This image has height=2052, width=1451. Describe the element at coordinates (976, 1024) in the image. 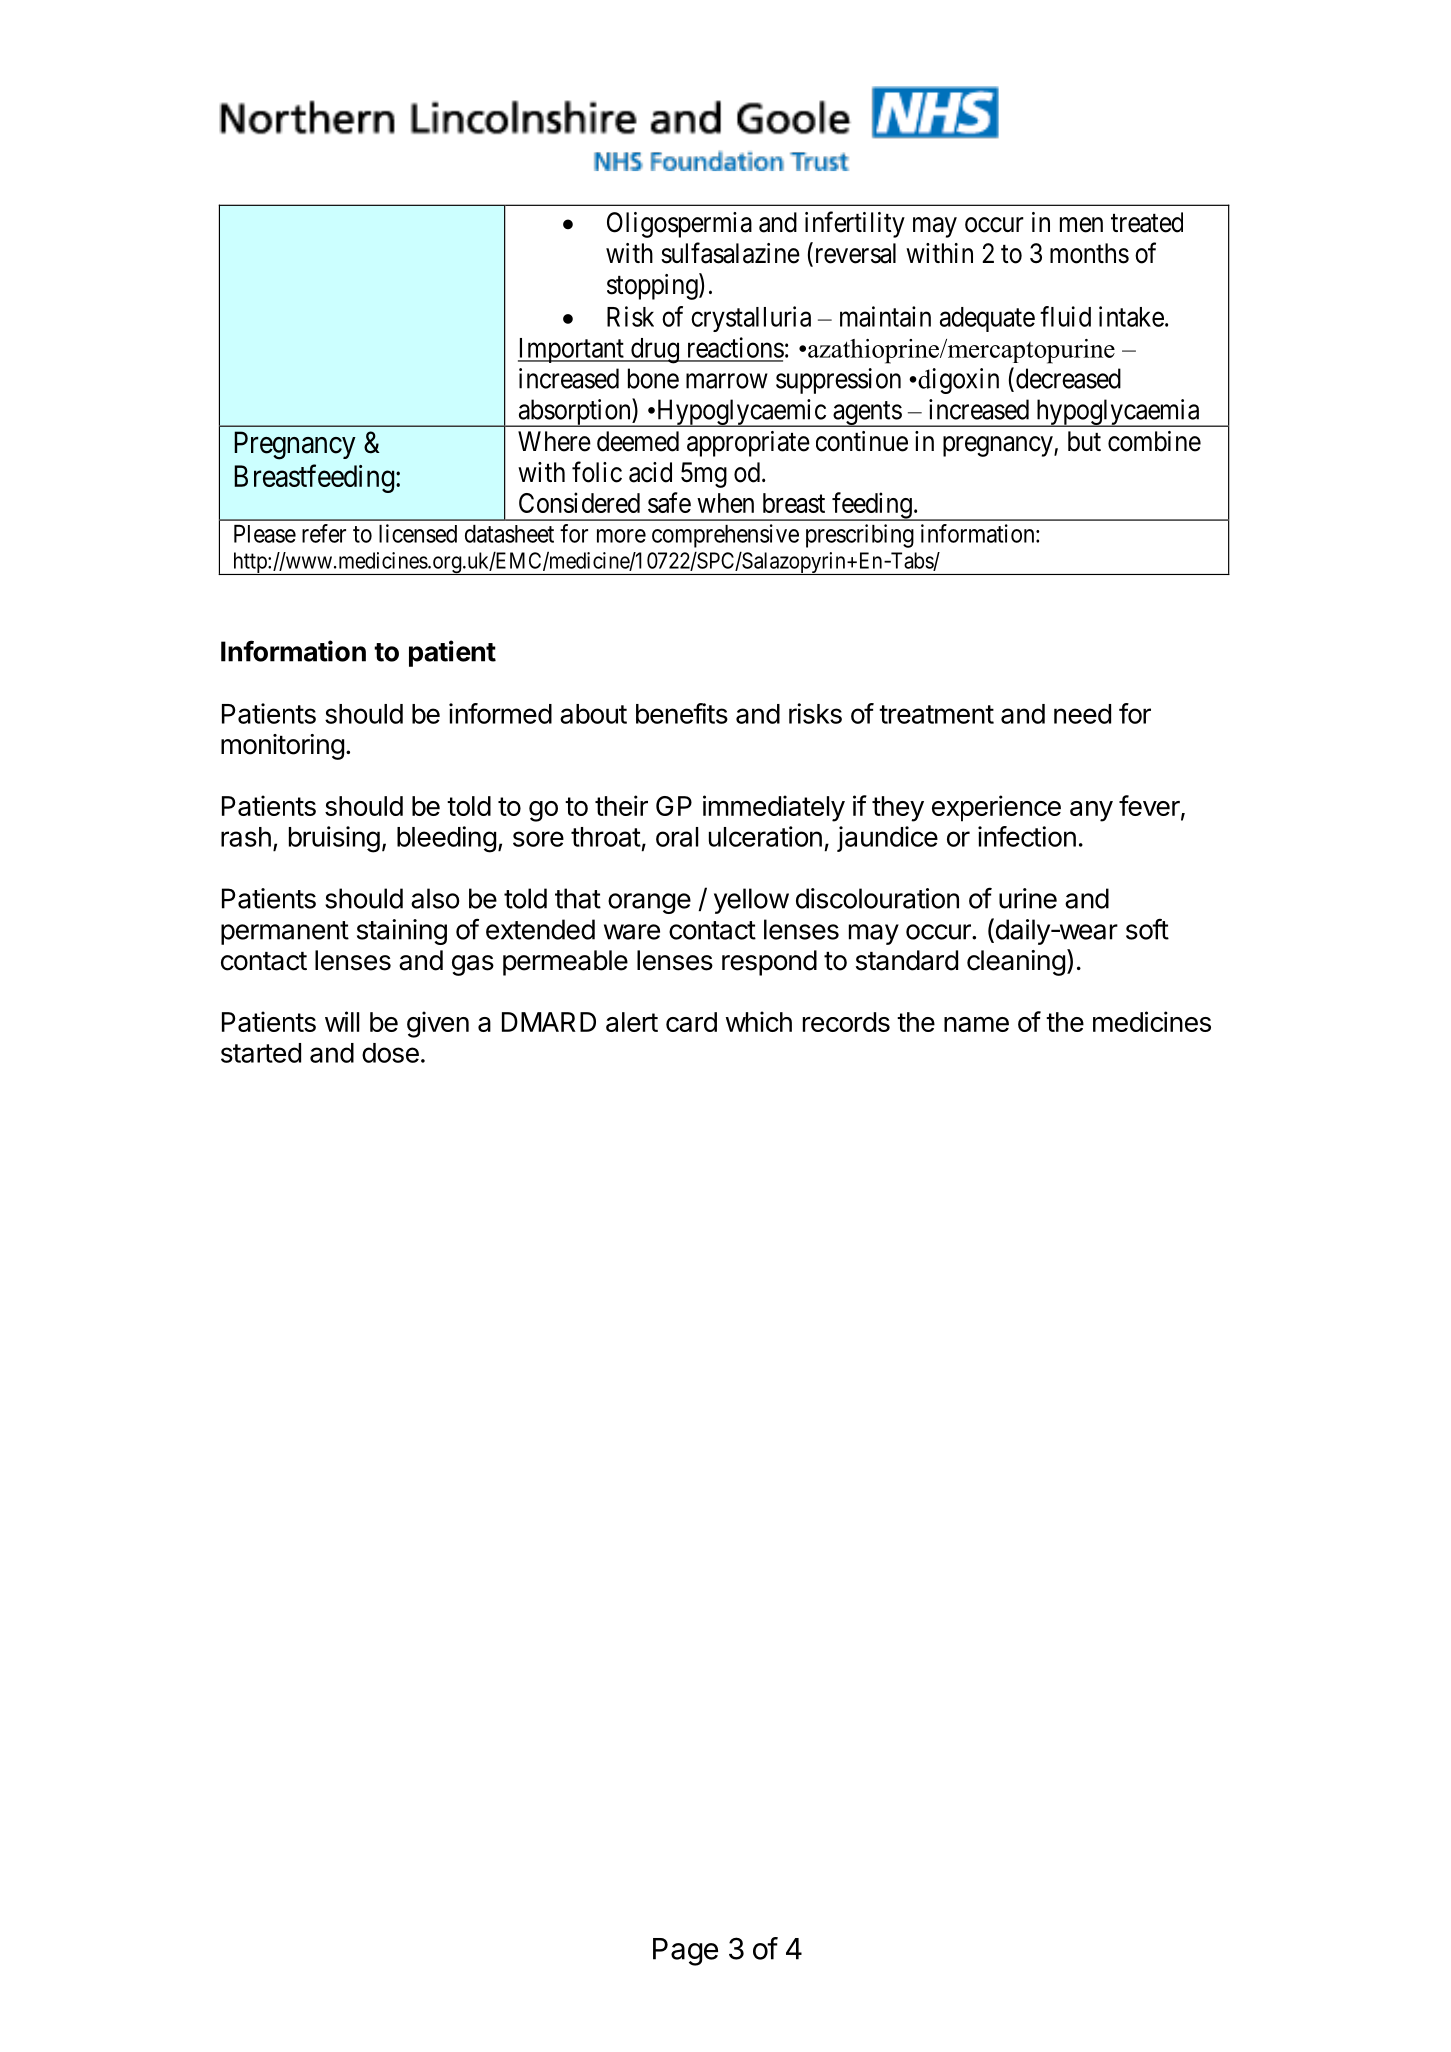

I see `name` at that location.
